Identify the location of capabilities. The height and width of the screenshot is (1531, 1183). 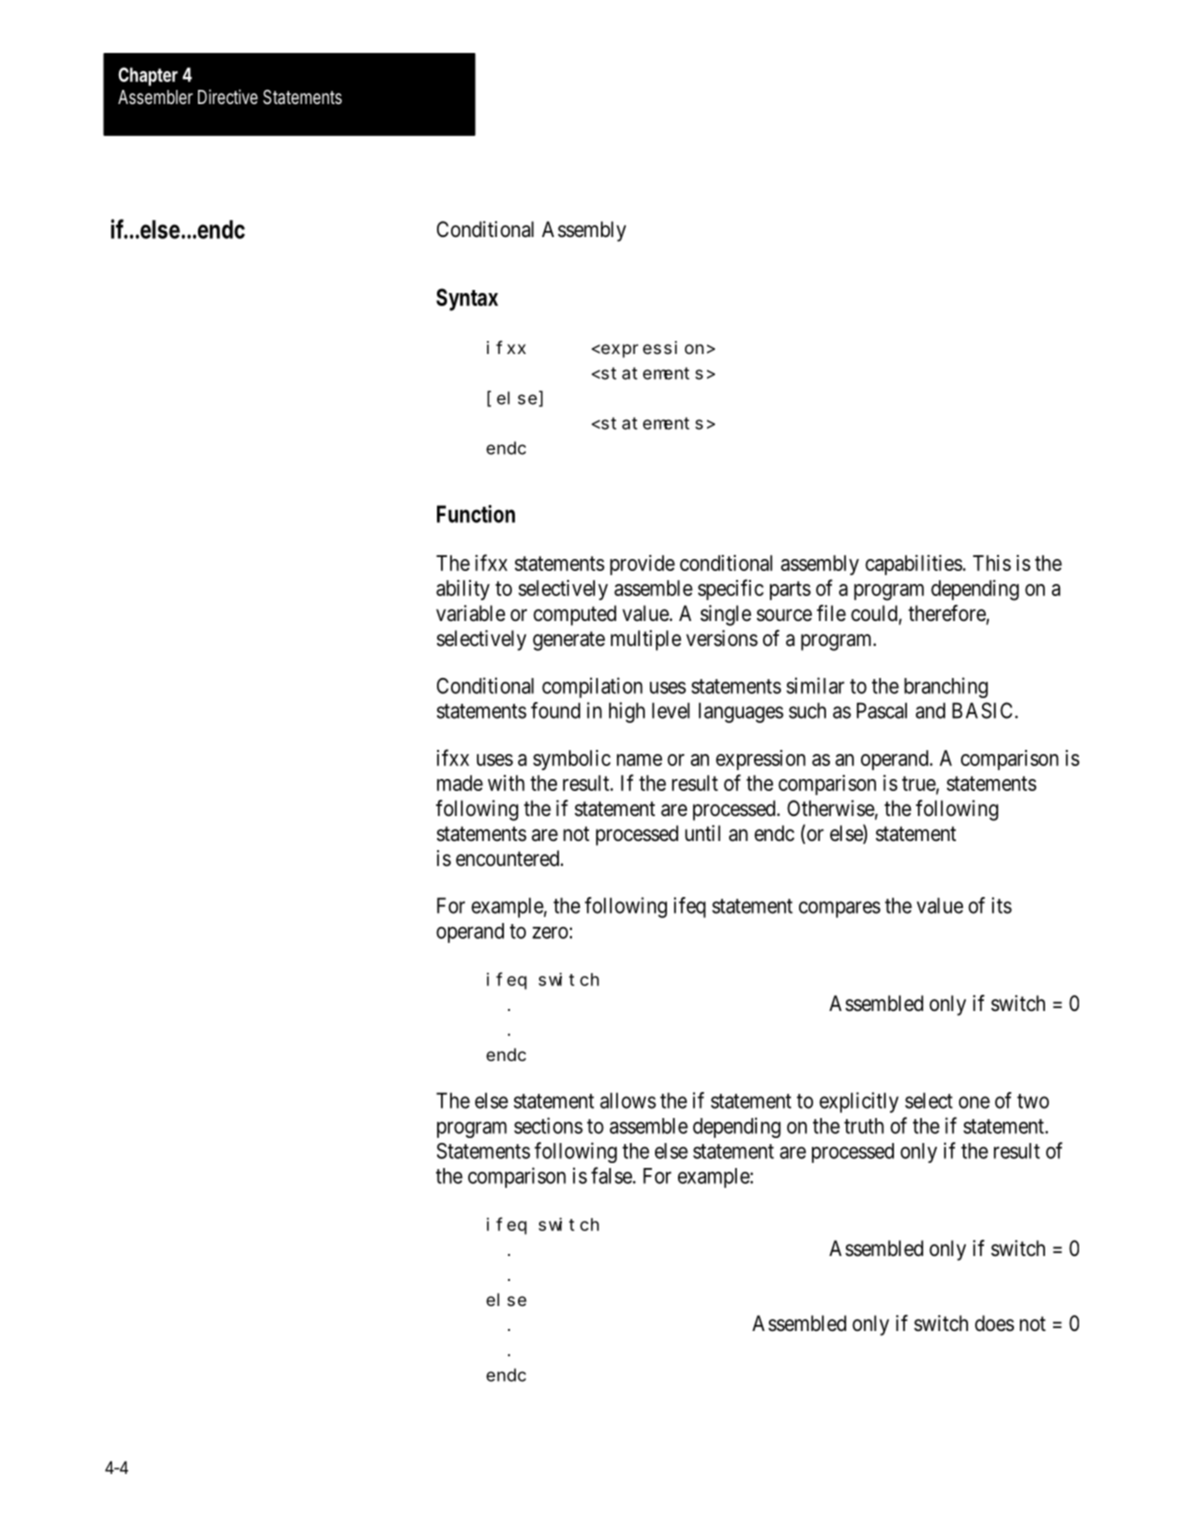
(914, 565).
